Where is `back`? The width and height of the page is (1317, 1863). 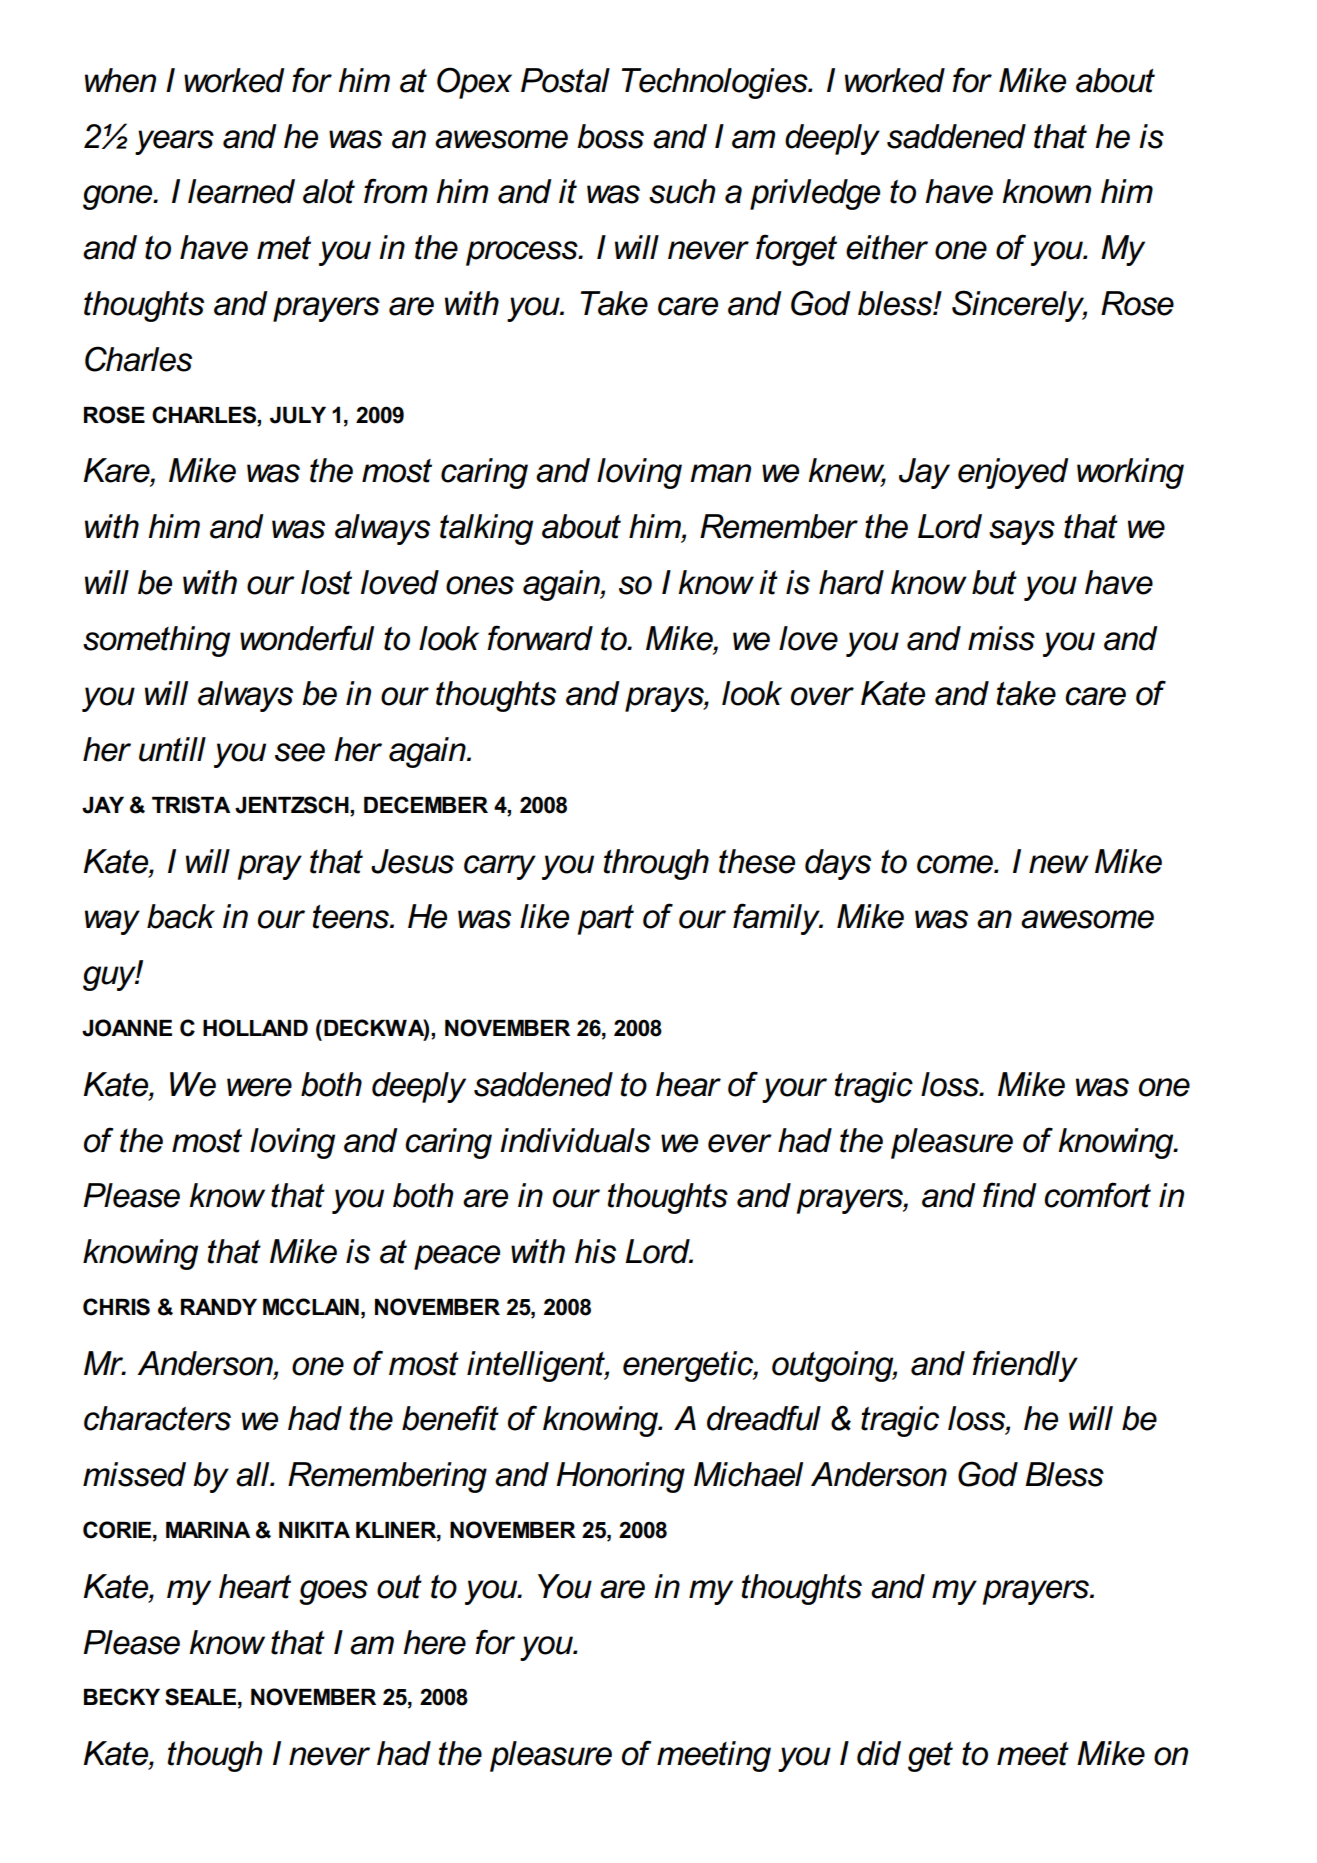
back is located at coordinates (181, 916).
